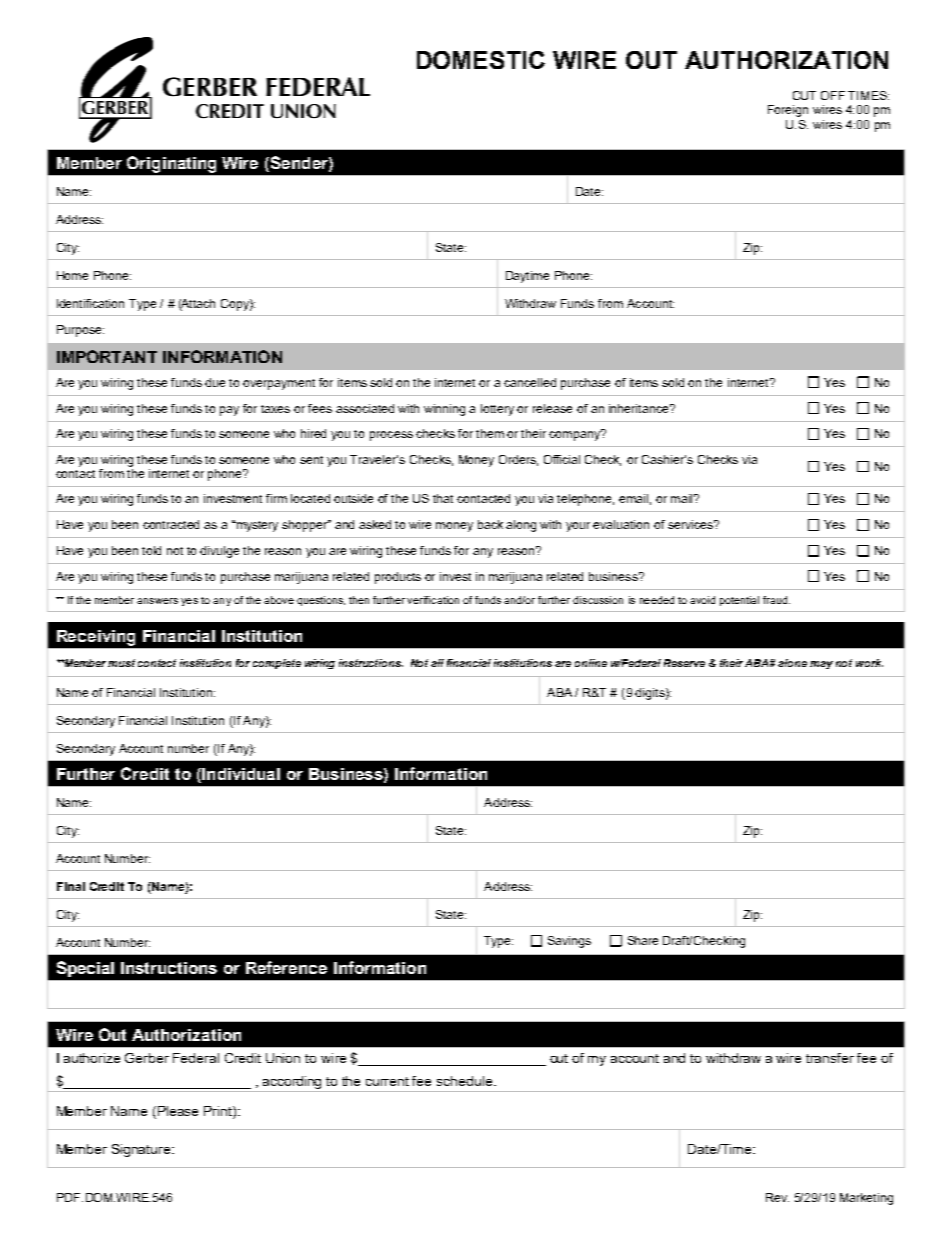  What do you see at coordinates (466, 1081) in the screenshot?
I see `schedule` at bounding box center [466, 1081].
